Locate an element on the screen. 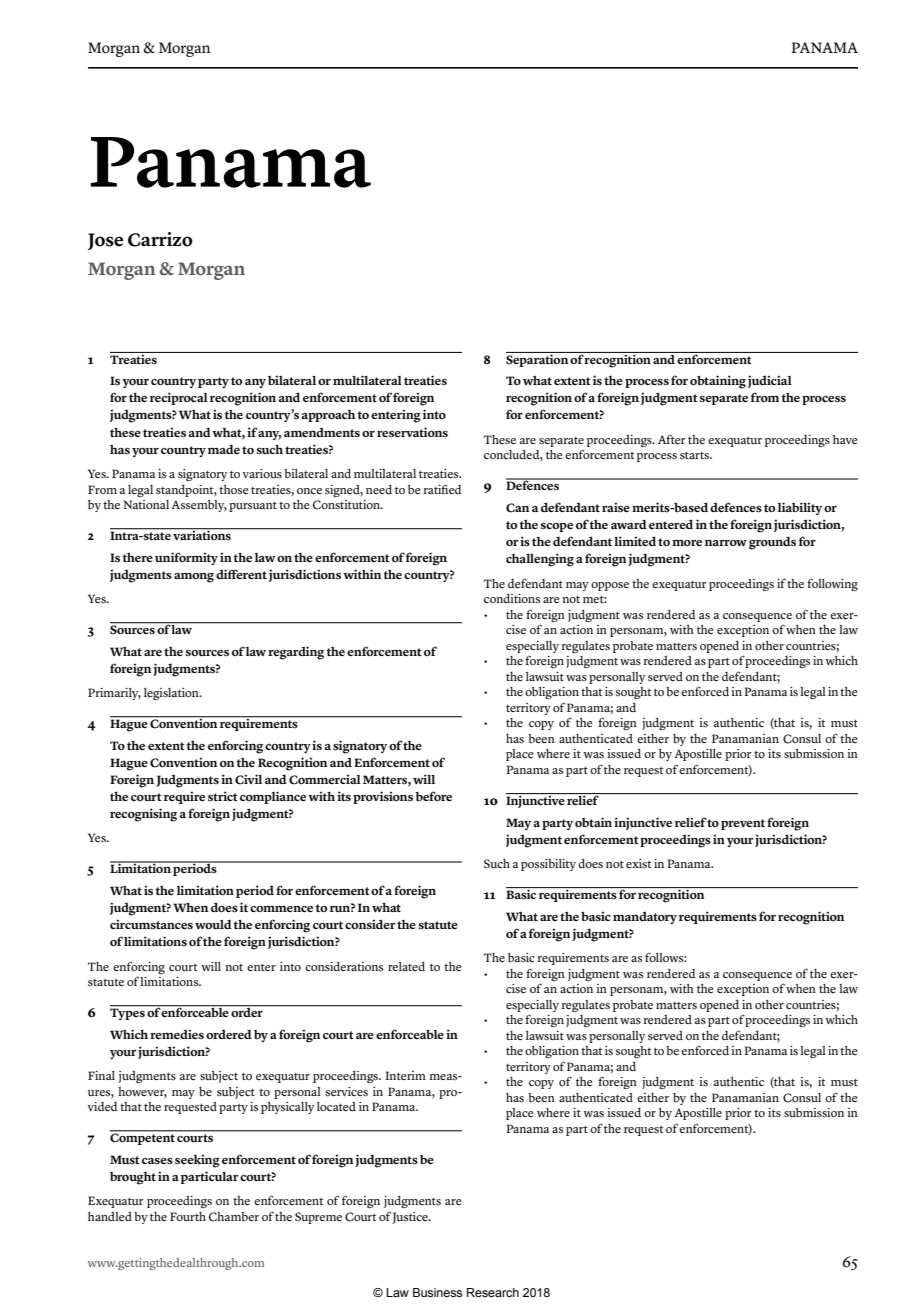  would is located at coordinates (213, 924).
